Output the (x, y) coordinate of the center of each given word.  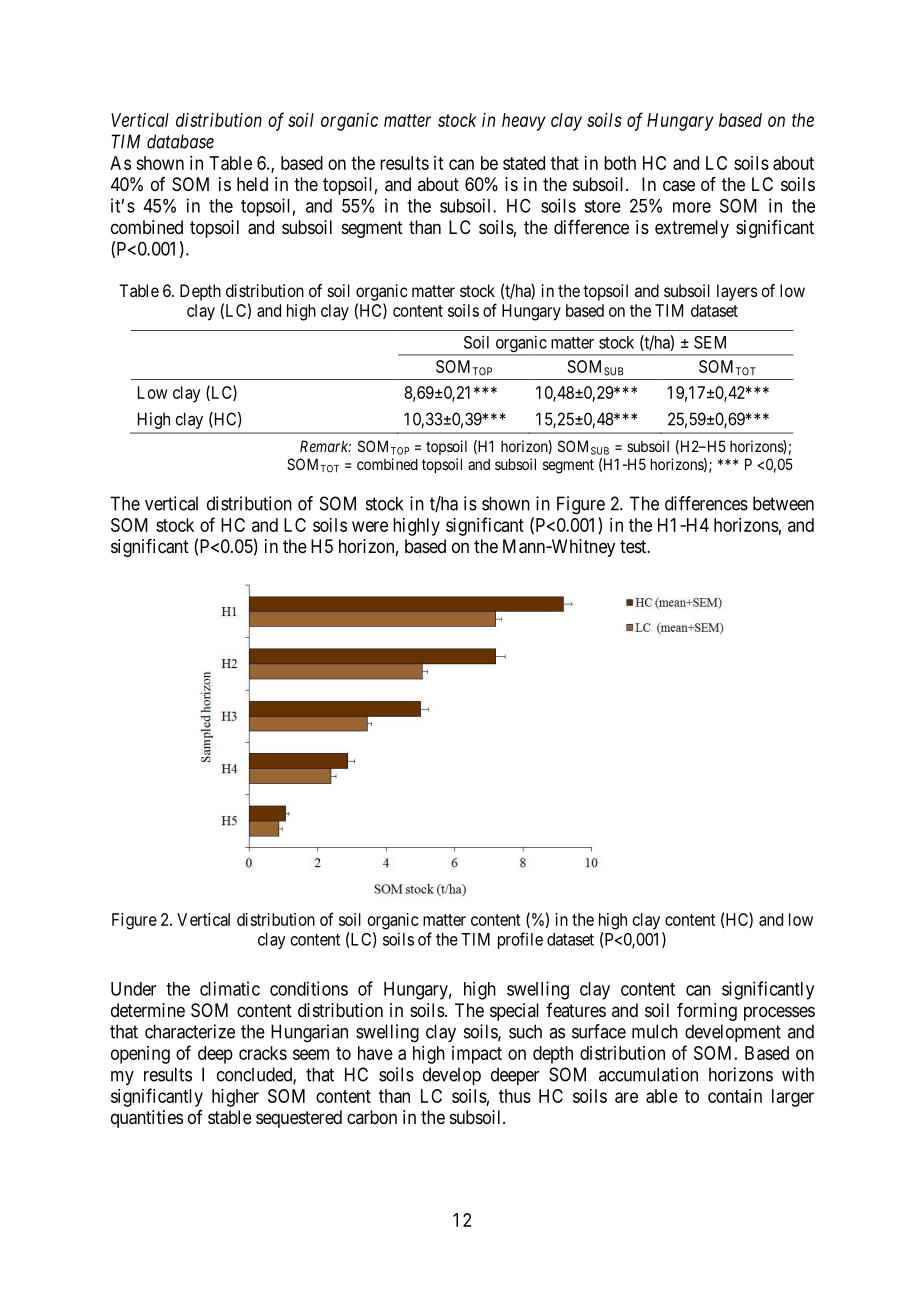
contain (735, 1096)
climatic (230, 988)
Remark (325, 446)
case (679, 186)
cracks (263, 1053)
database (180, 141)
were (370, 526)
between (783, 503)
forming (707, 1012)
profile (520, 940)
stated (524, 163)
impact (477, 1055)
